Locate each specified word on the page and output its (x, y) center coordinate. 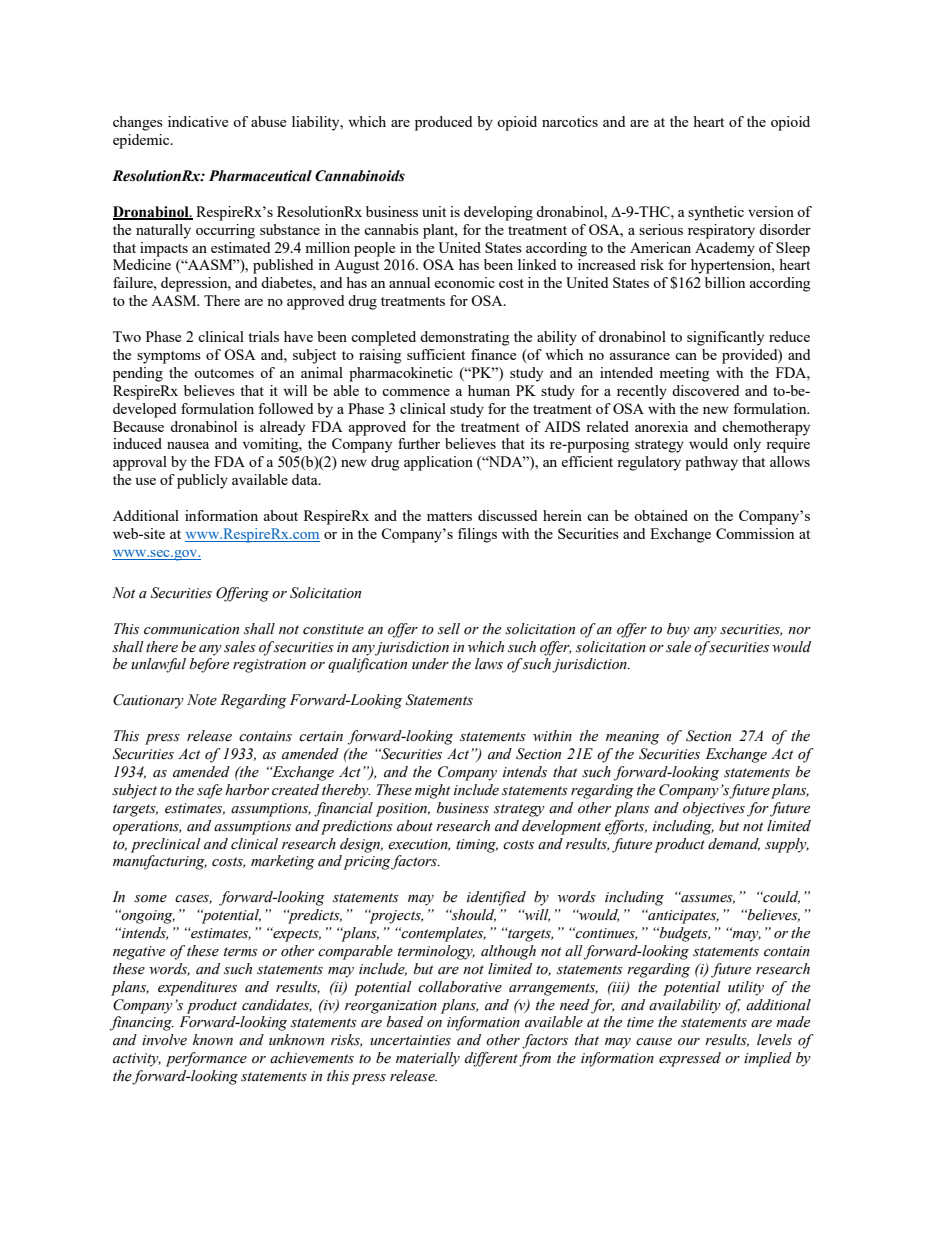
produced (443, 123)
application (438, 463)
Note (202, 700)
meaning (633, 738)
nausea (188, 445)
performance (206, 1059)
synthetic (716, 213)
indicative (198, 121)
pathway (711, 463)
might (432, 791)
